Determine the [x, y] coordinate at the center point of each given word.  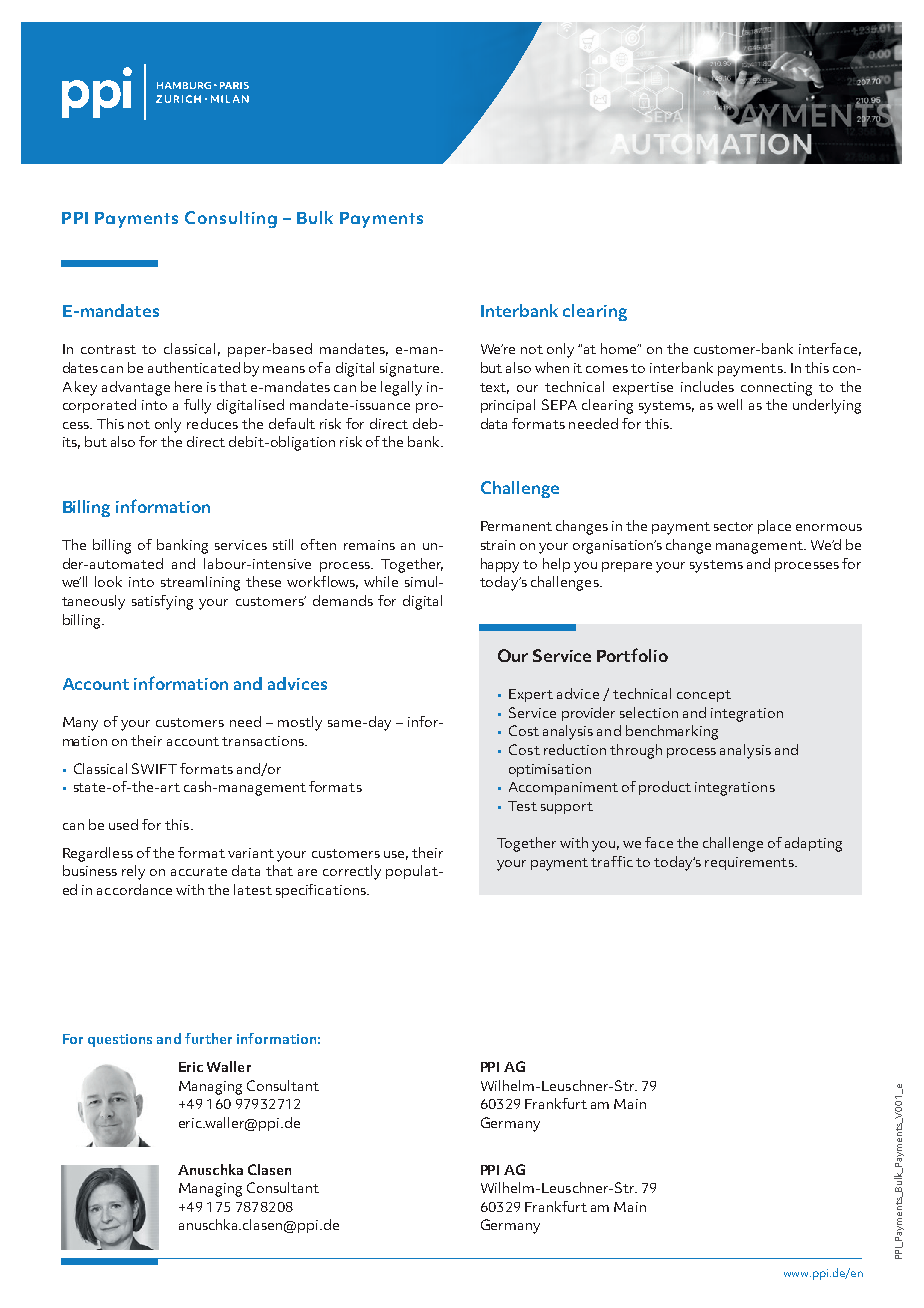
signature [411, 370]
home [620, 348]
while [381, 581]
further [208, 1038]
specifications [322, 891]
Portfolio [632, 655]
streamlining [200, 583]
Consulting [231, 219]
